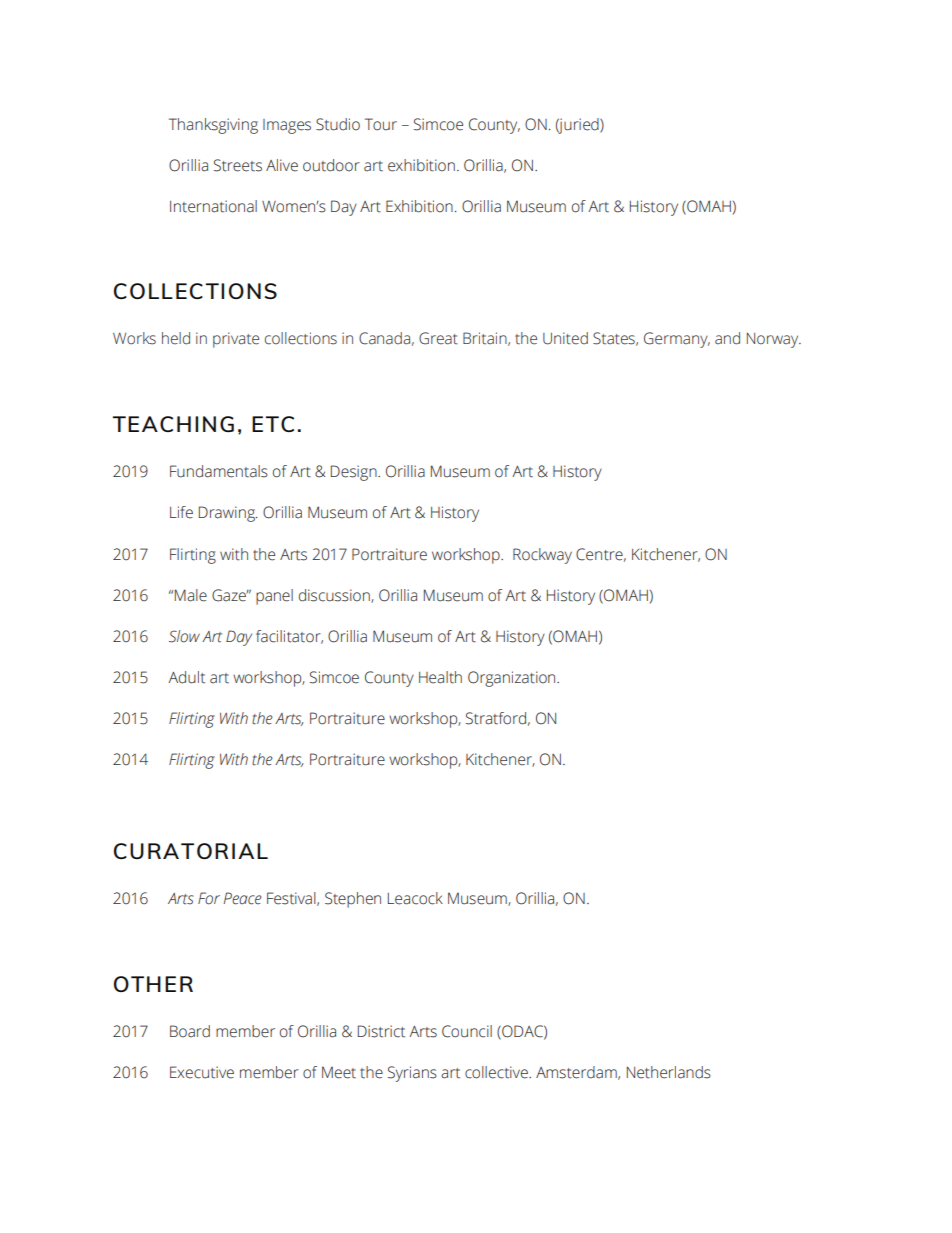 The image size is (952, 1233). I want to click on Streets, so click(238, 165).
